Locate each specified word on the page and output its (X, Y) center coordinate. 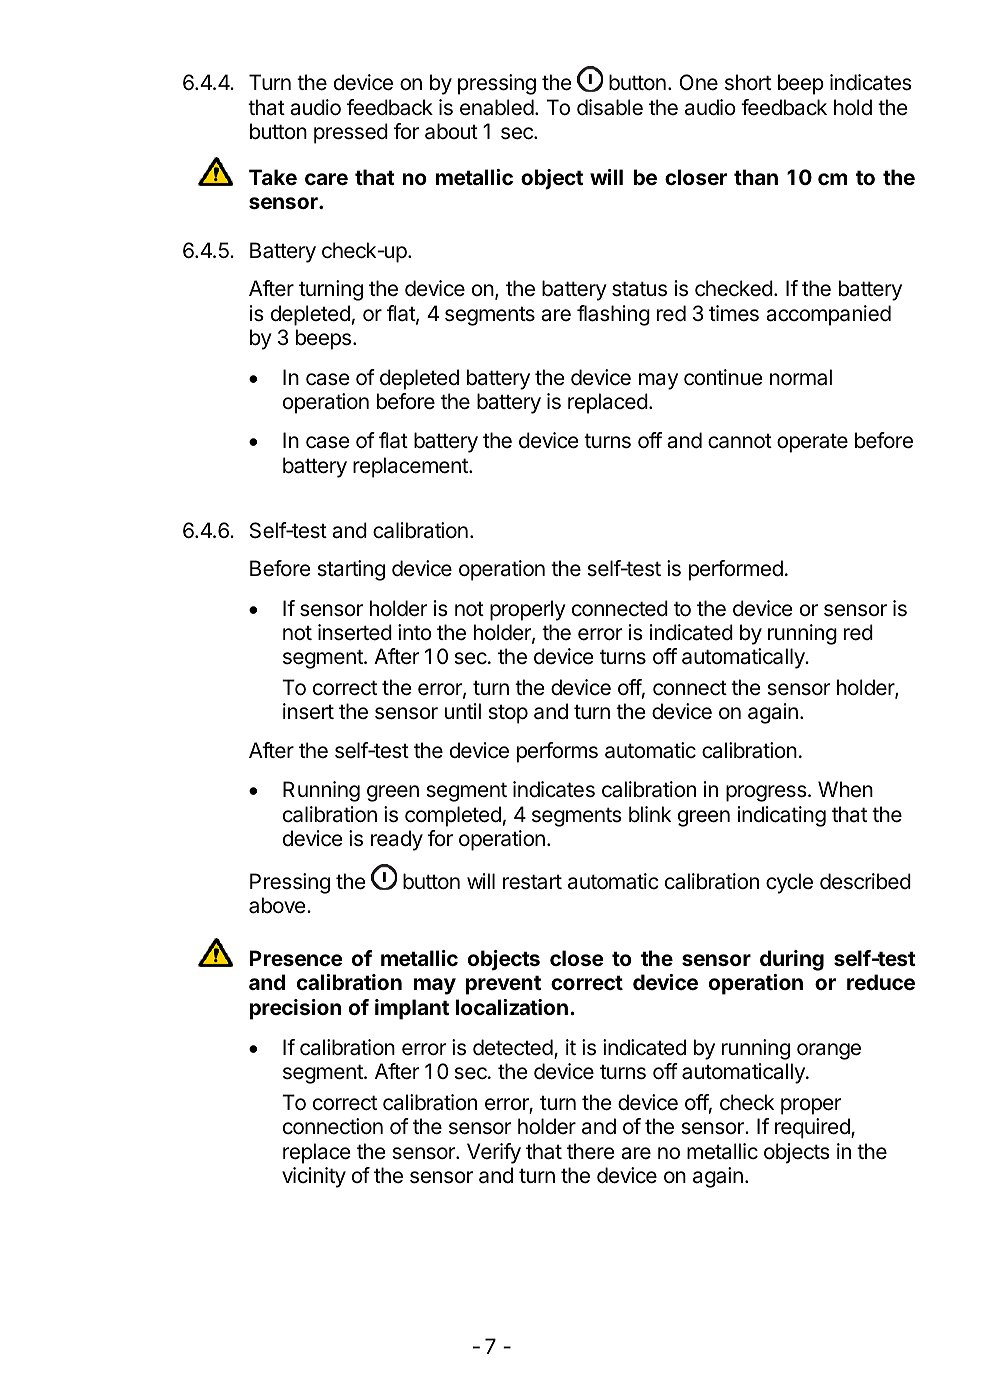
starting (351, 570)
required (813, 1128)
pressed (351, 133)
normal (801, 377)
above (278, 905)
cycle (789, 883)
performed (736, 570)
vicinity (314, 1177)
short (748, 82)
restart (532, 882)
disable (610, 107)
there (591, 1151)
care (326, 179)
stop (508, 714)
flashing (613, 315)
